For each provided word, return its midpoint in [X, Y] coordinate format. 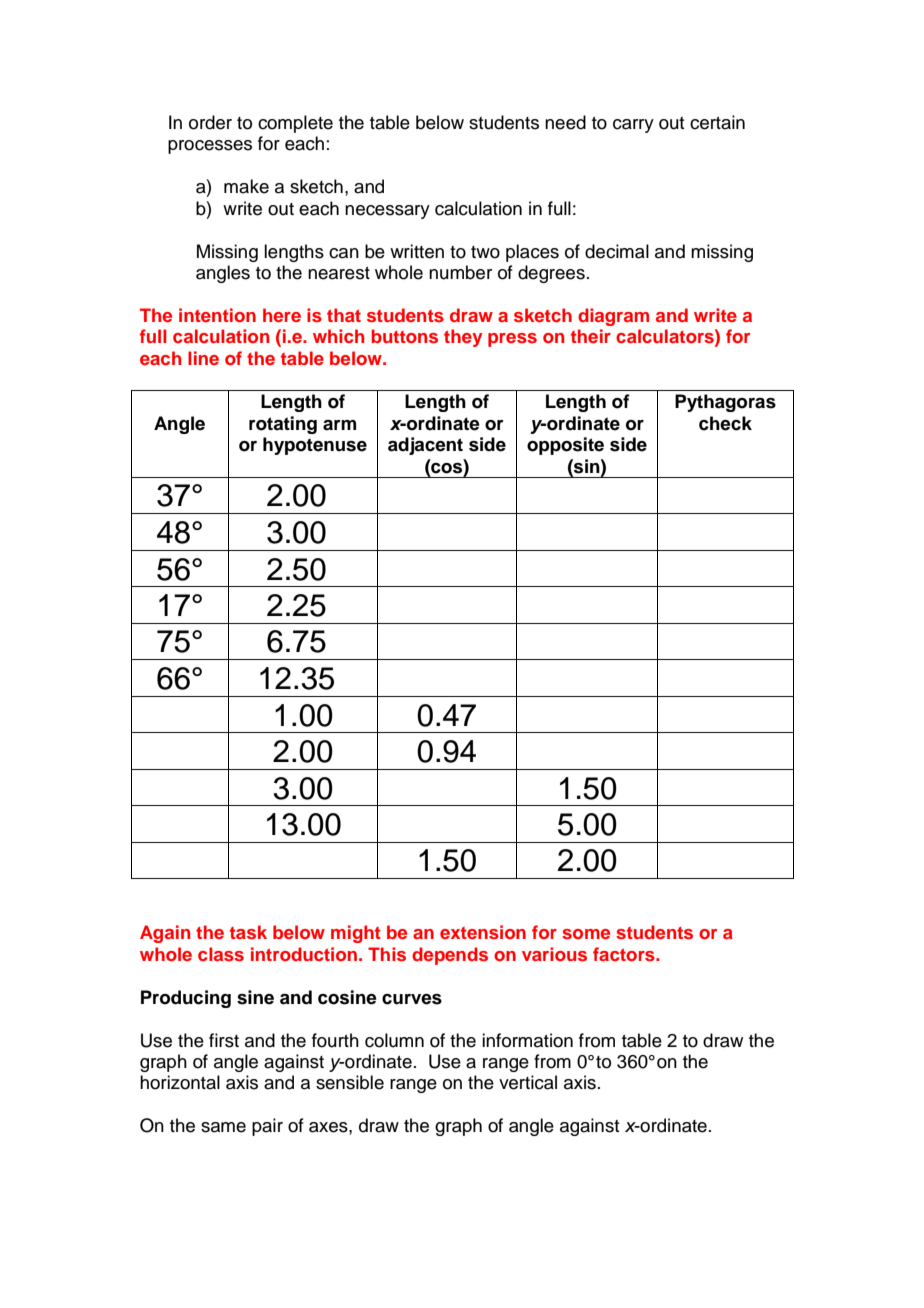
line [203, 358]
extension [483, 932]
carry [633, 126]
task [248, 932]
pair [267, 1127]
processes [210, 147]
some [586, 934]
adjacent [425, 446]
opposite [565, 446]
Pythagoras [725, 403]
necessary [387, 212]
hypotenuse [315, 446]
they [463, 338]
